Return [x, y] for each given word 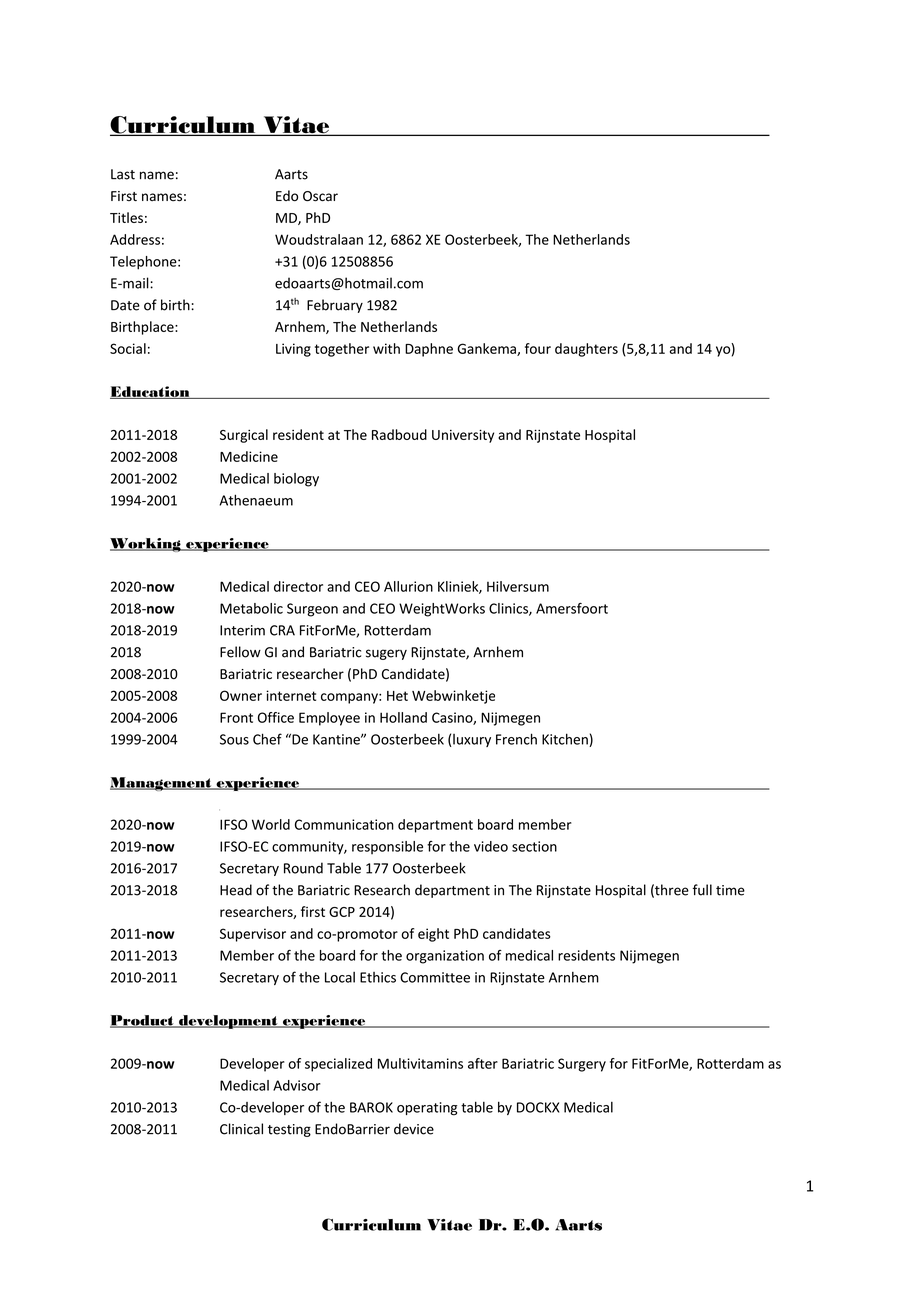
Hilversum [518, 586]
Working [146, 545]
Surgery [582, 1065]
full [702, 890]
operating [427, 1109]
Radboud [399, 434]
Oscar [320, 196]
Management [162, 784]
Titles [126, 217]
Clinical [241, 1129]
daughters [586, 350]
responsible [387, 847]
